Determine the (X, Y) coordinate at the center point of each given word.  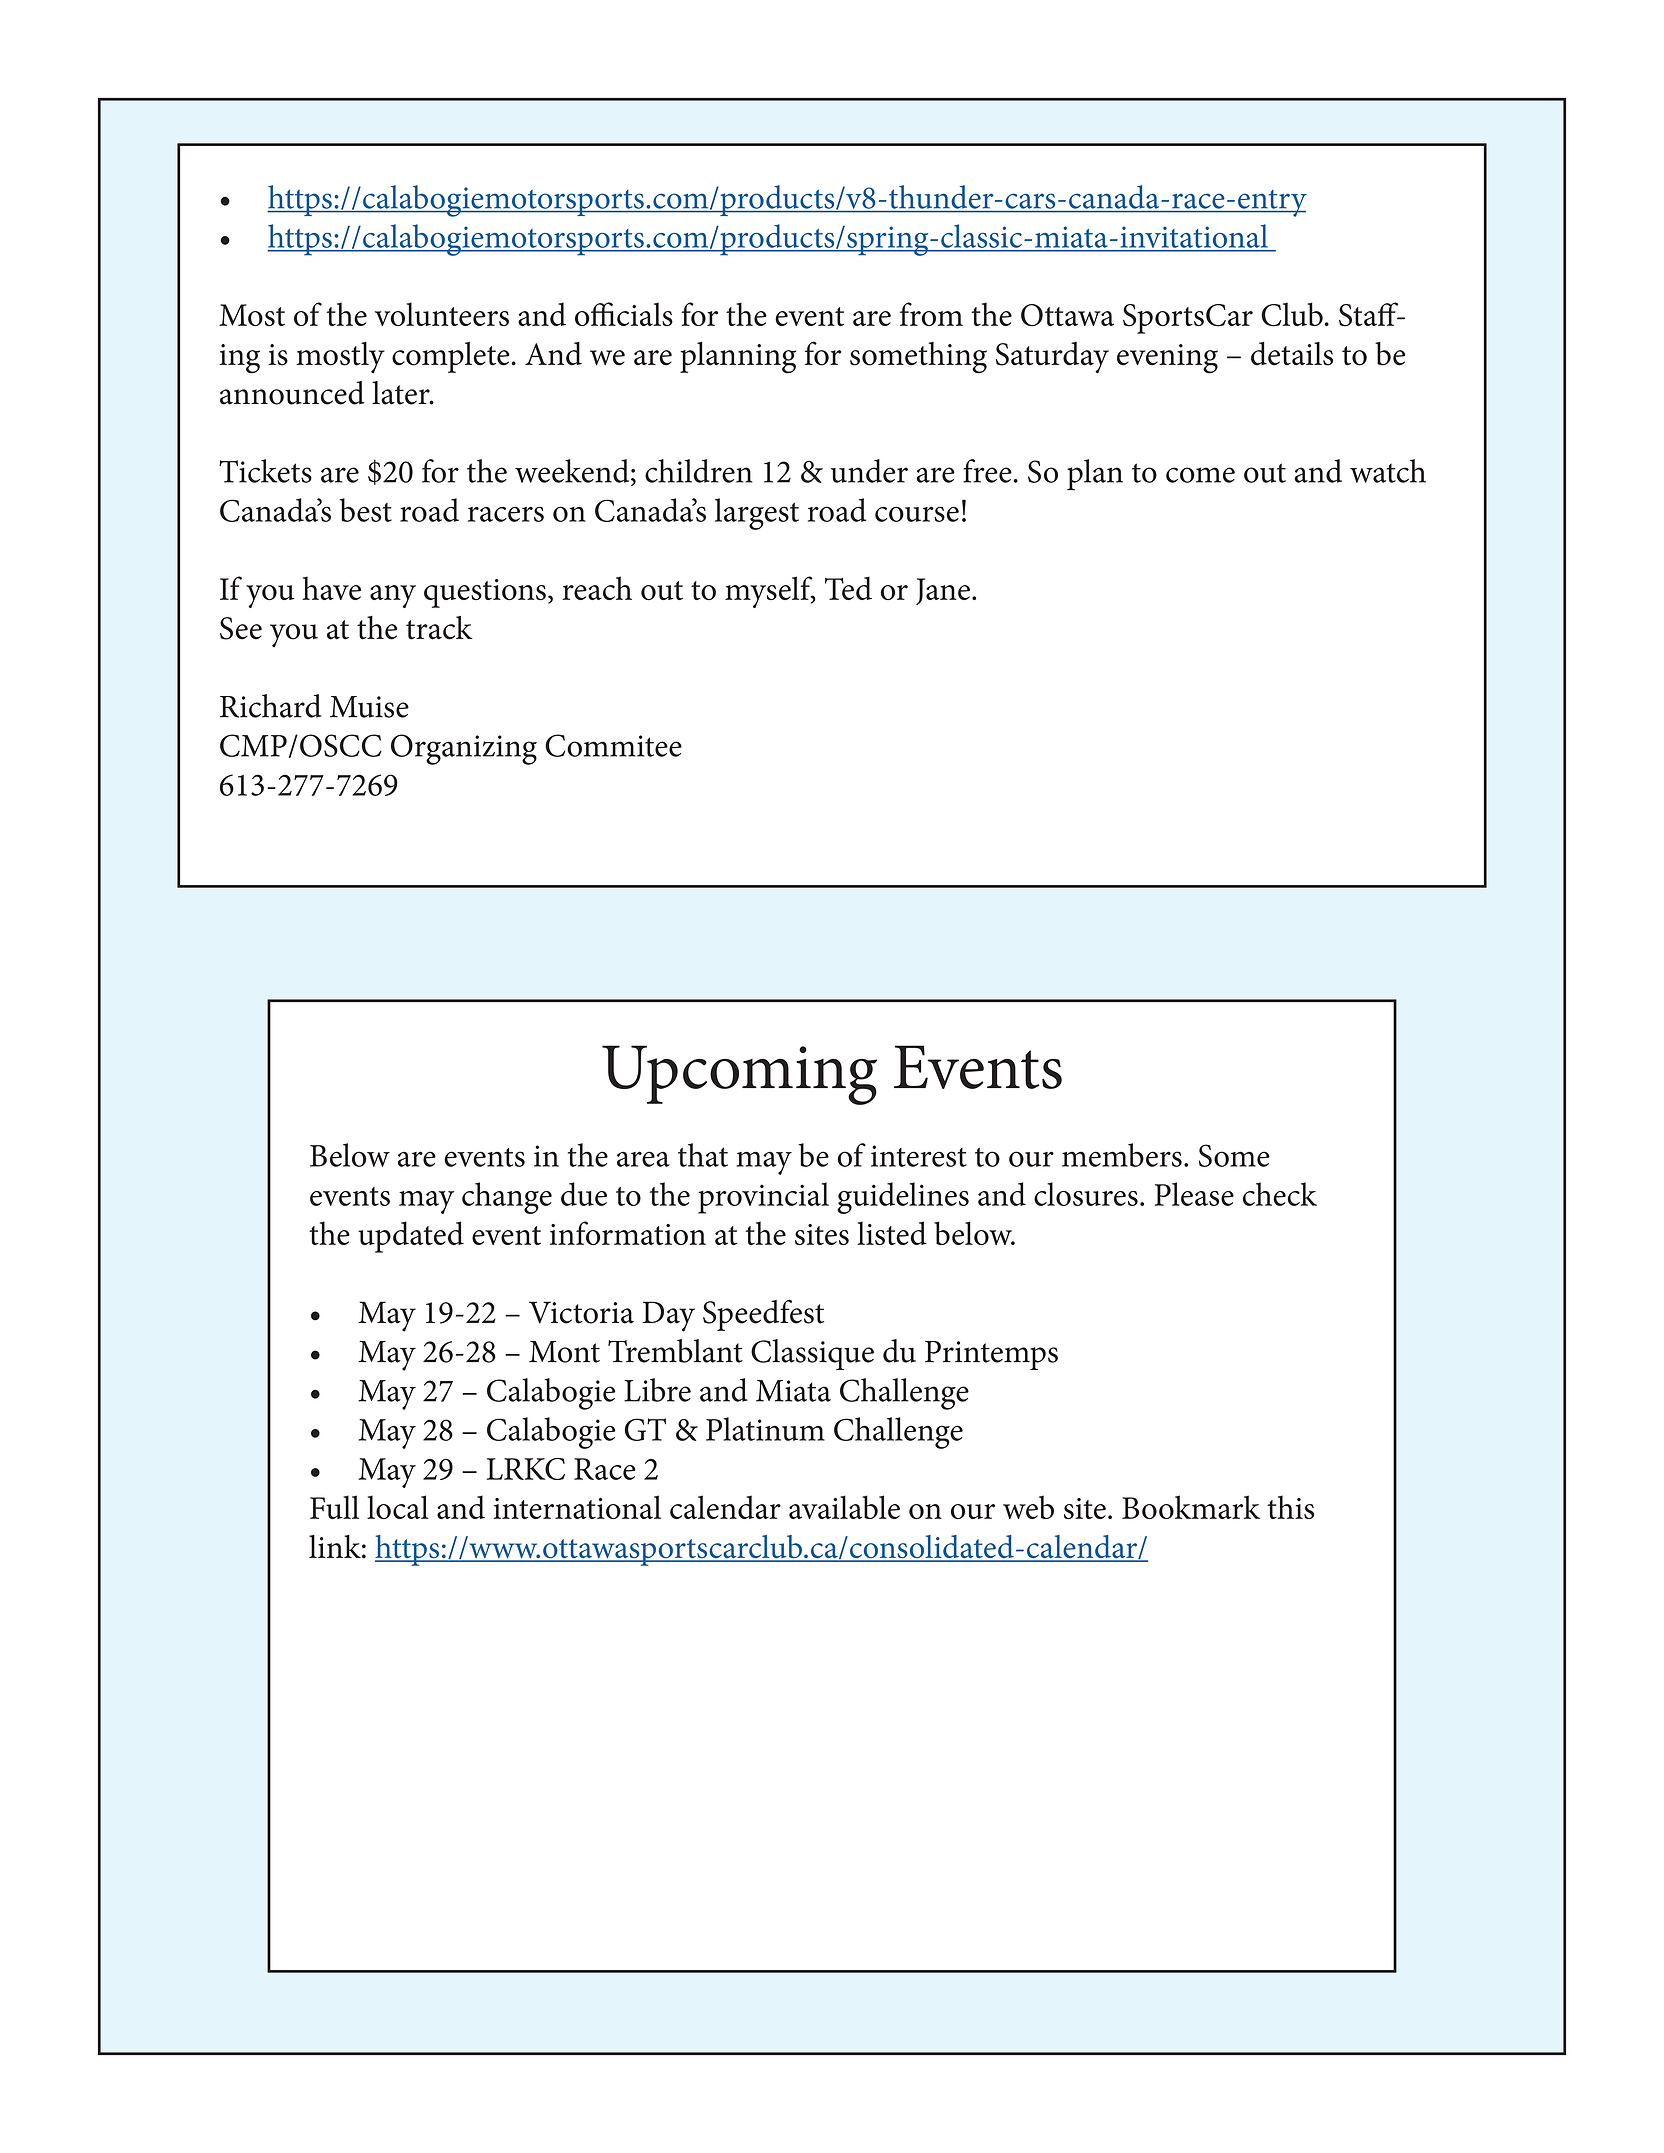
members (1122, 1155)
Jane (943, 591)
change (507, 1198)
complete (451, 357)
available (844, 1507)
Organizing (464, 749)
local (398, 1507)
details (1292, 354)
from (931, 314)
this (1290, 1507)
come (1200, 475)
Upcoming (739, 1075)
